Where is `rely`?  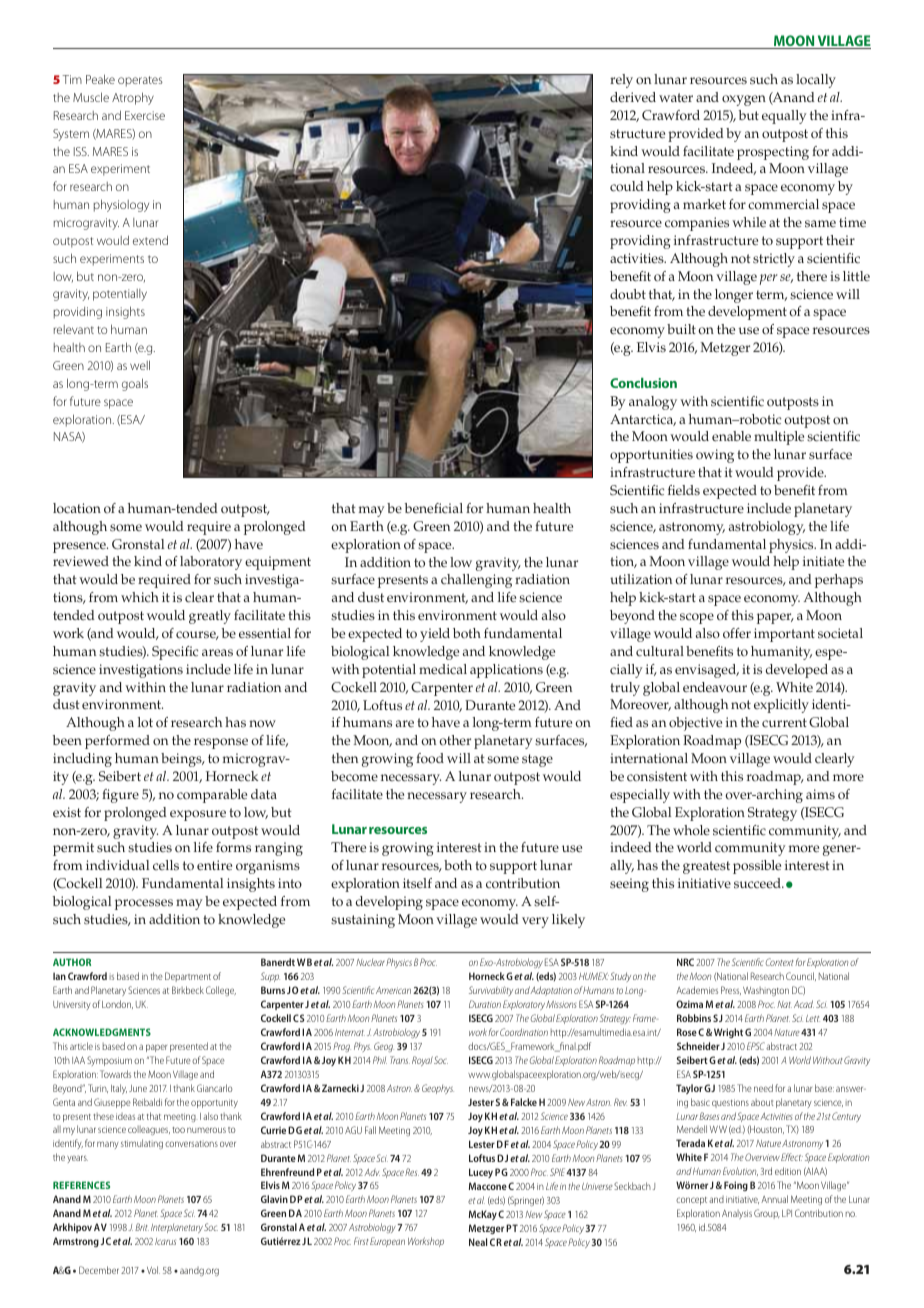
rely is located at coordinates (621, 81).
